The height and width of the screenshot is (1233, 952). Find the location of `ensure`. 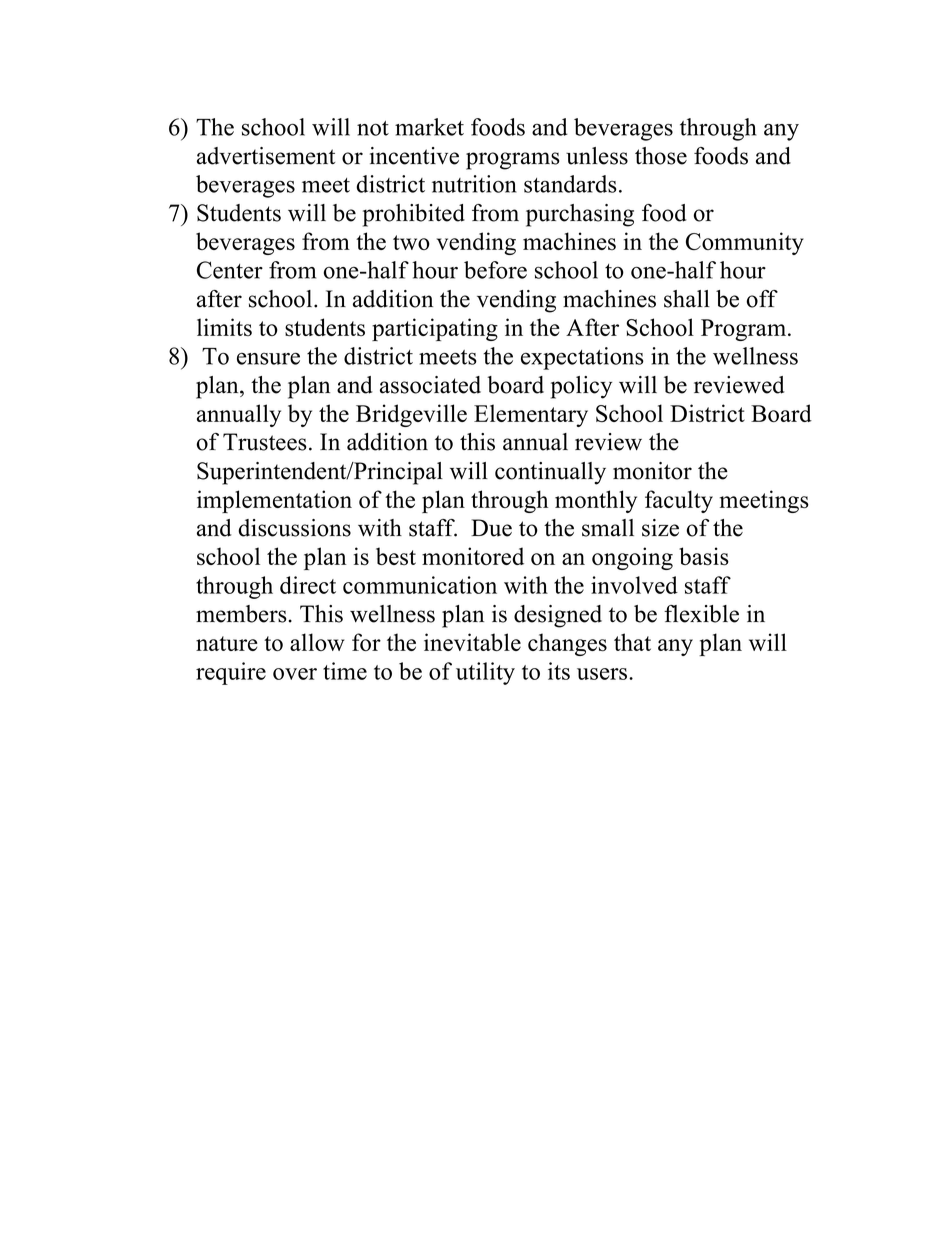

ensure is located at coordinates (268, 358).
